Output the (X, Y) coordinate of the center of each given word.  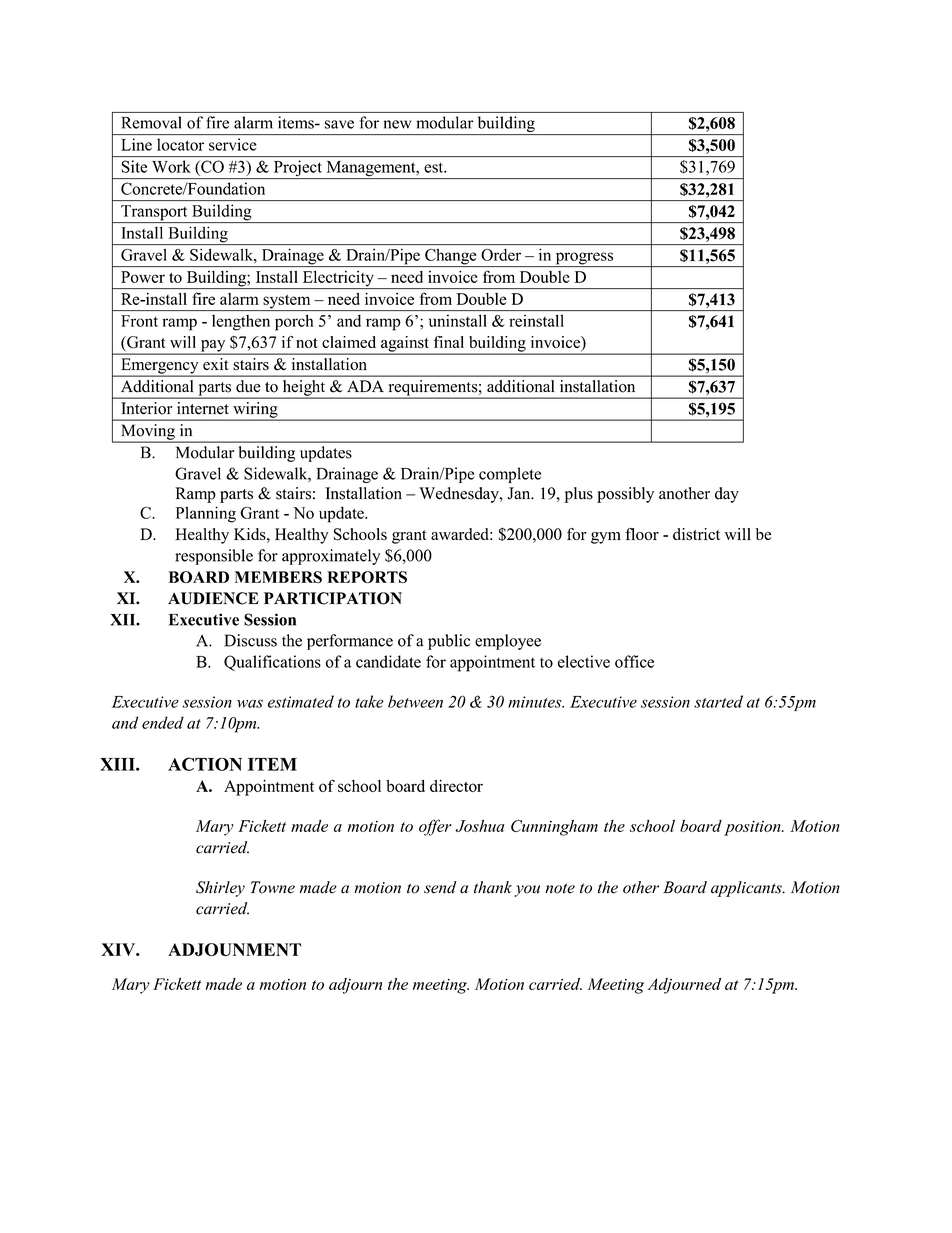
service (232, 144)
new (397, 124)
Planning (206, 514)
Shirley (220, 889)
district (696, 534)
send (440, 887)
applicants (747, 889)
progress (584, 259)
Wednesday (460, 495)
